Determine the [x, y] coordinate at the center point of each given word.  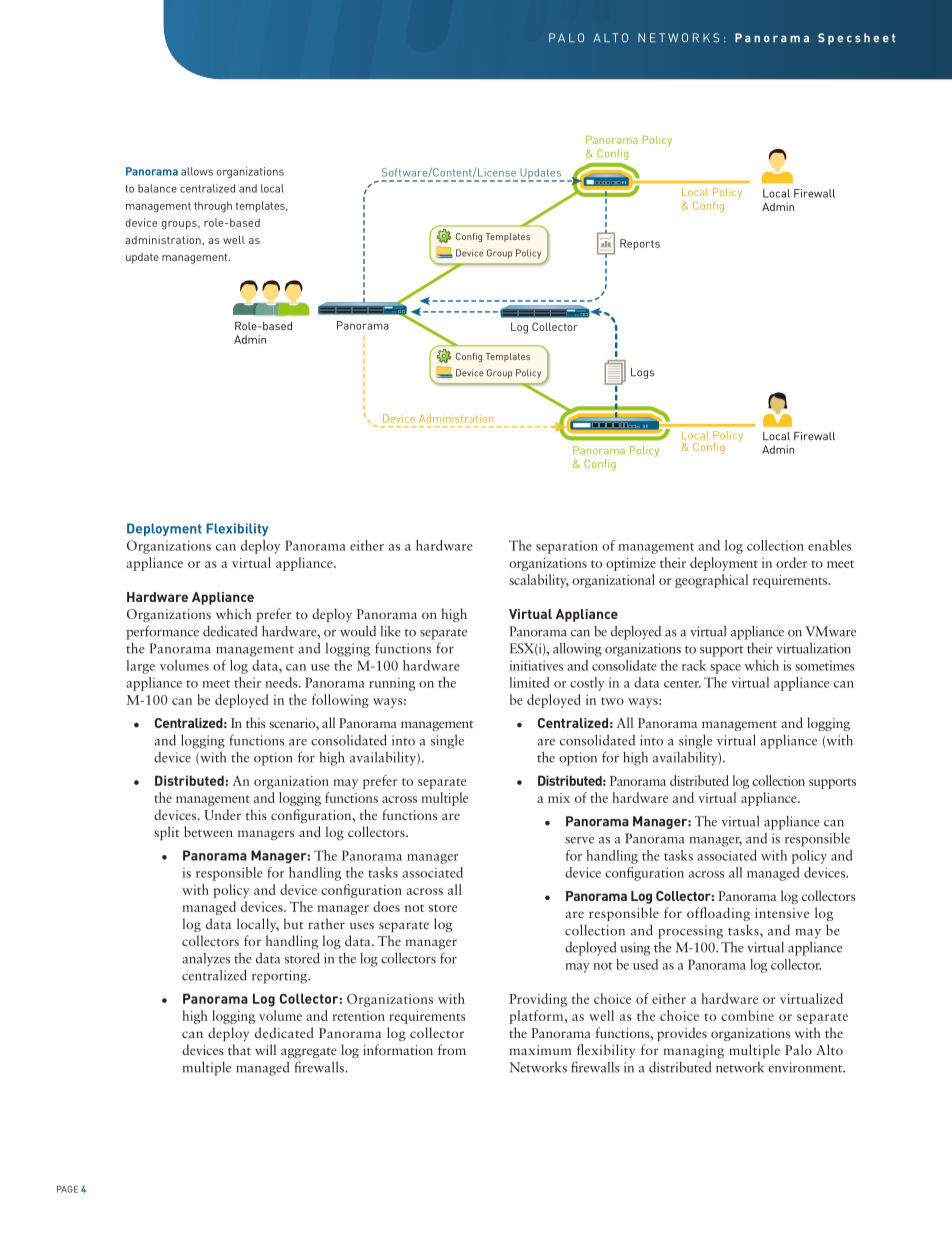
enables [830, 545]
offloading [718, 914]
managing [693, 1051]
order [791, 562]
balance [157, 188]
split [167, 833]
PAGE [67, 1189]
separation [567, 547]
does [386, 906]
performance [162, 632]
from [452, 1049]
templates [261, 206]
